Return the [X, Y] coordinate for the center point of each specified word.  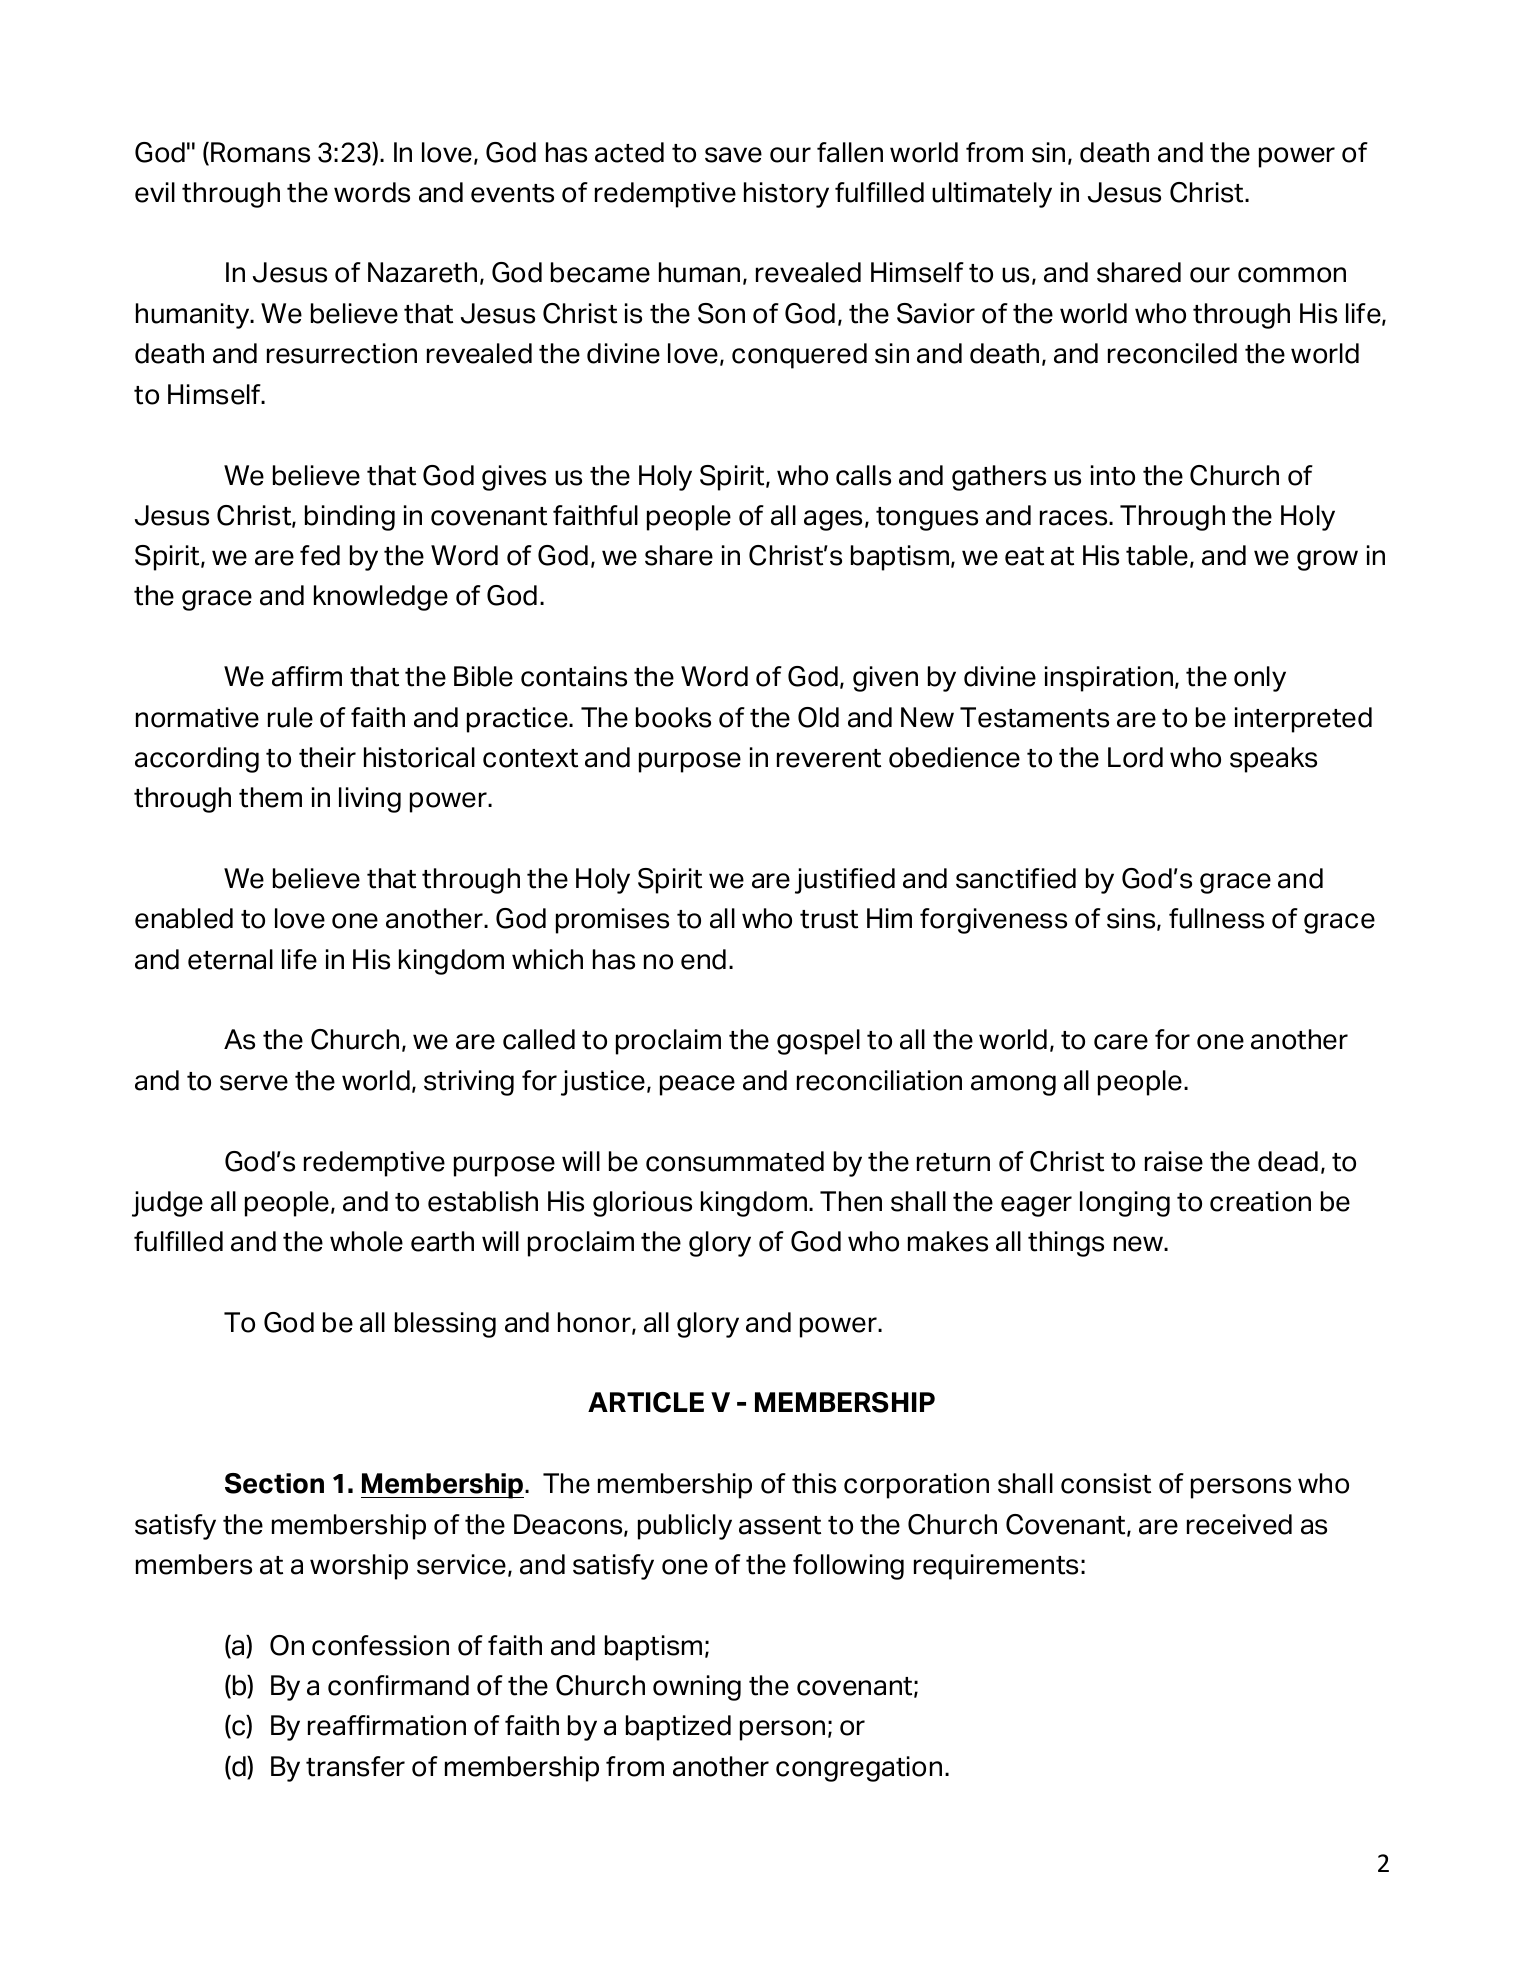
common [1292, 275]
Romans [260, 152]
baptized [678, 1728]
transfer [355, 1766]
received [1239, 1524]
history [786, 195]
